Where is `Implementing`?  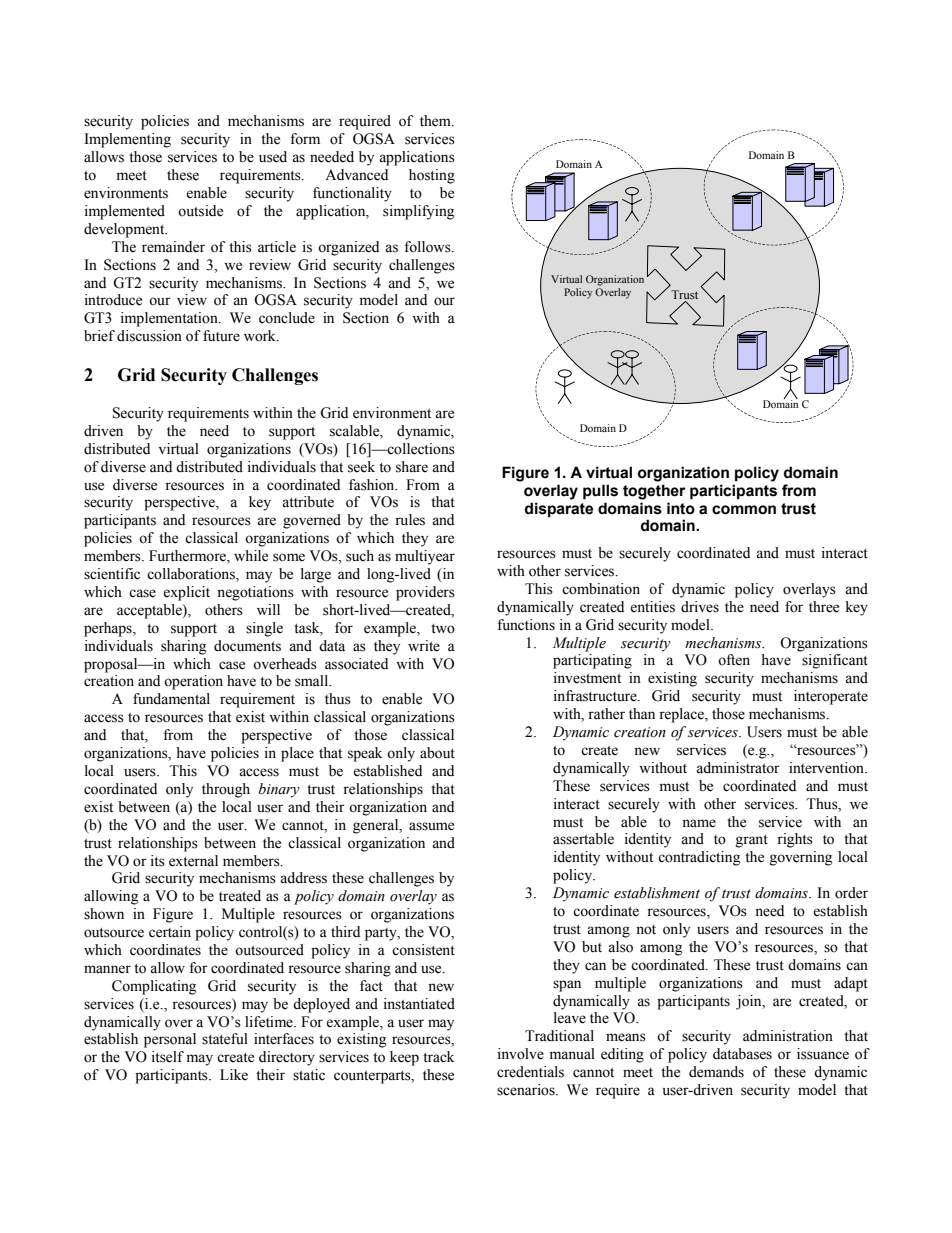
Implementing is located at coordinates (127, 140).
